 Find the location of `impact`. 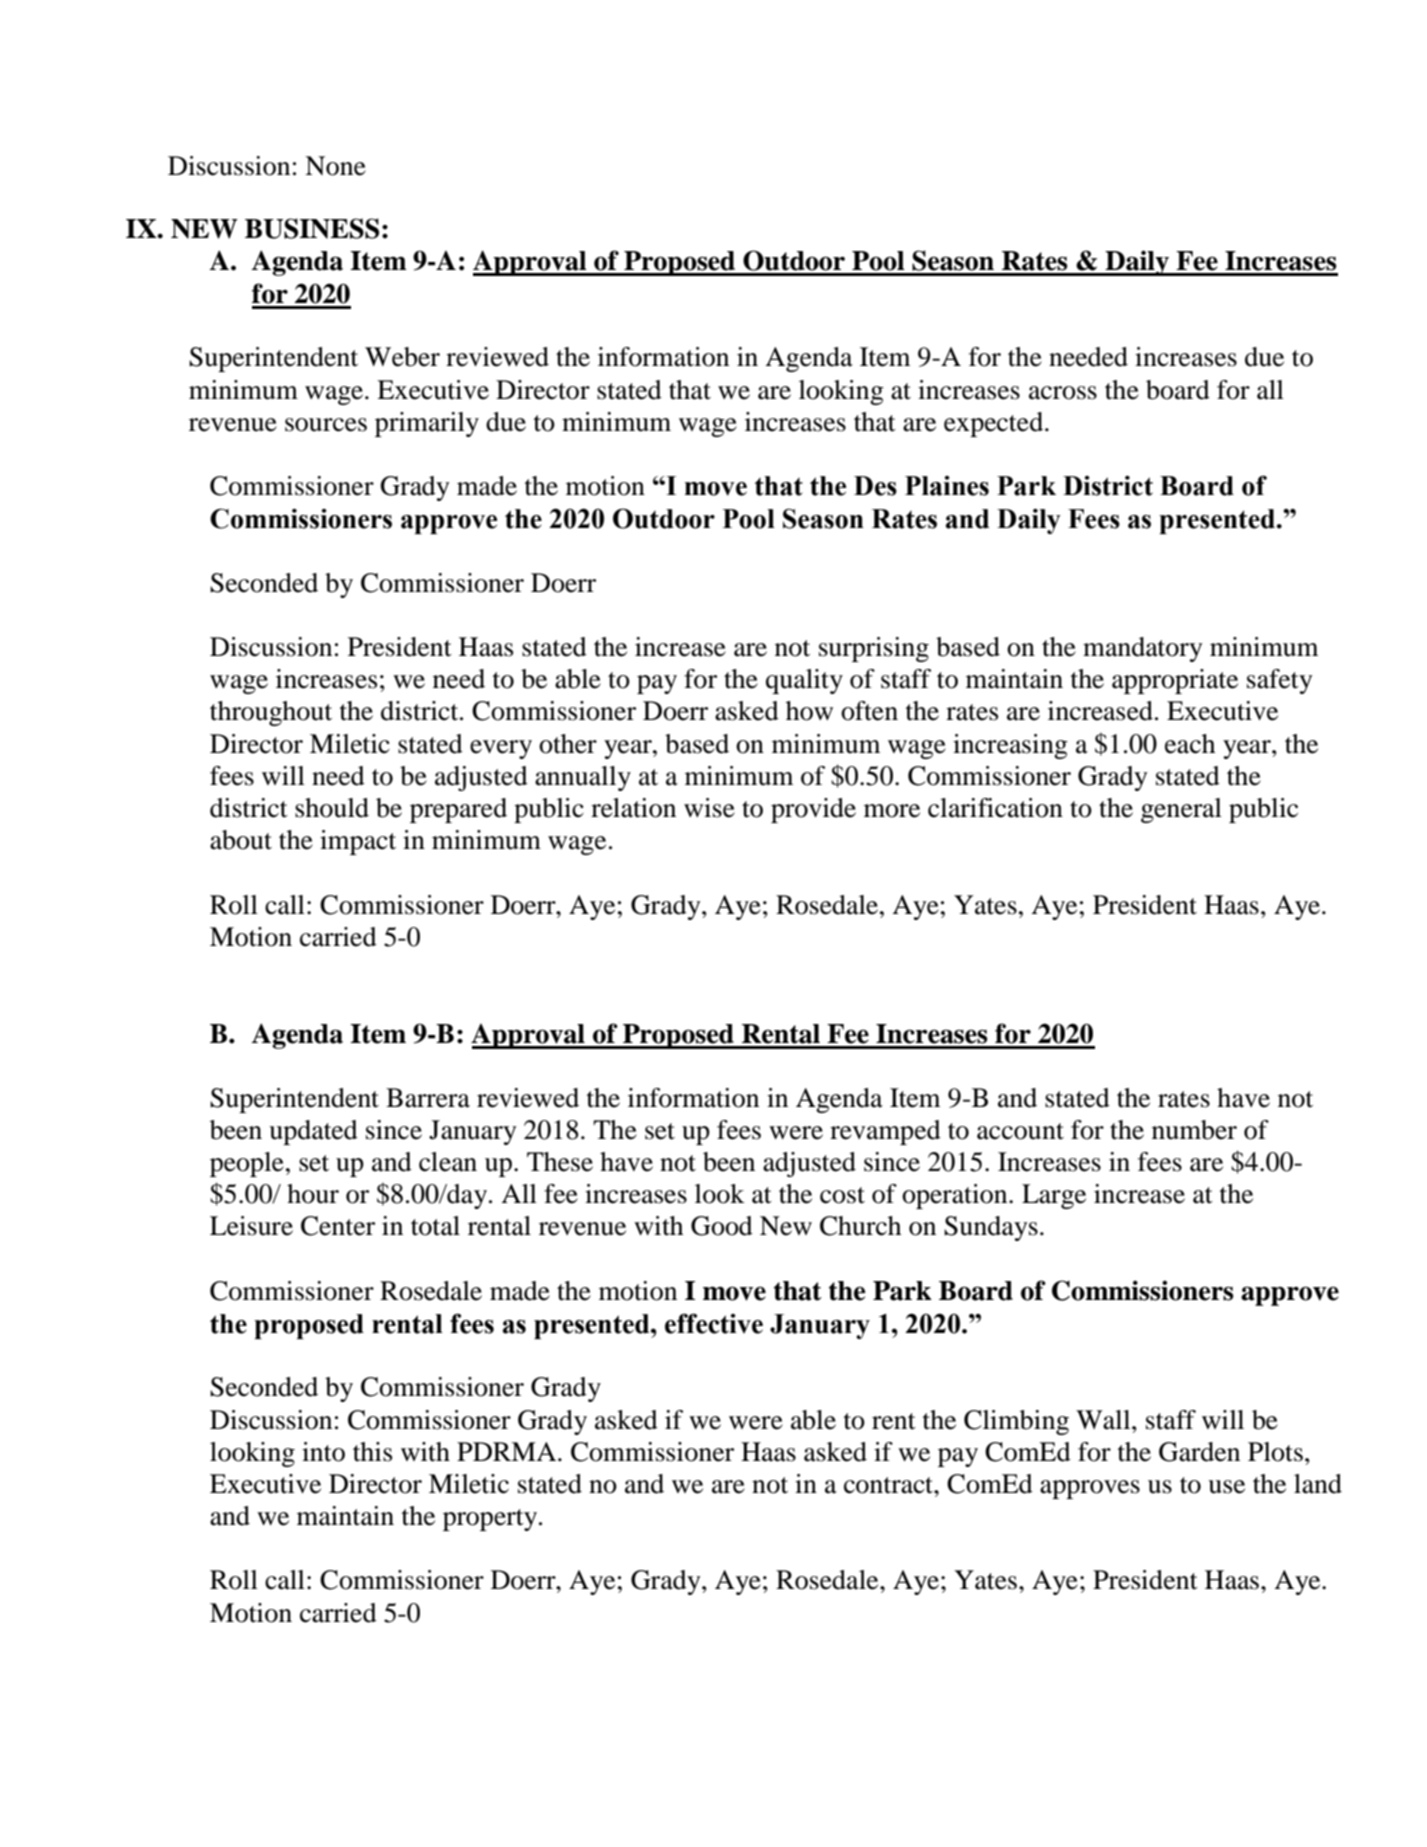

impact is located at coordinates (358, 842).
